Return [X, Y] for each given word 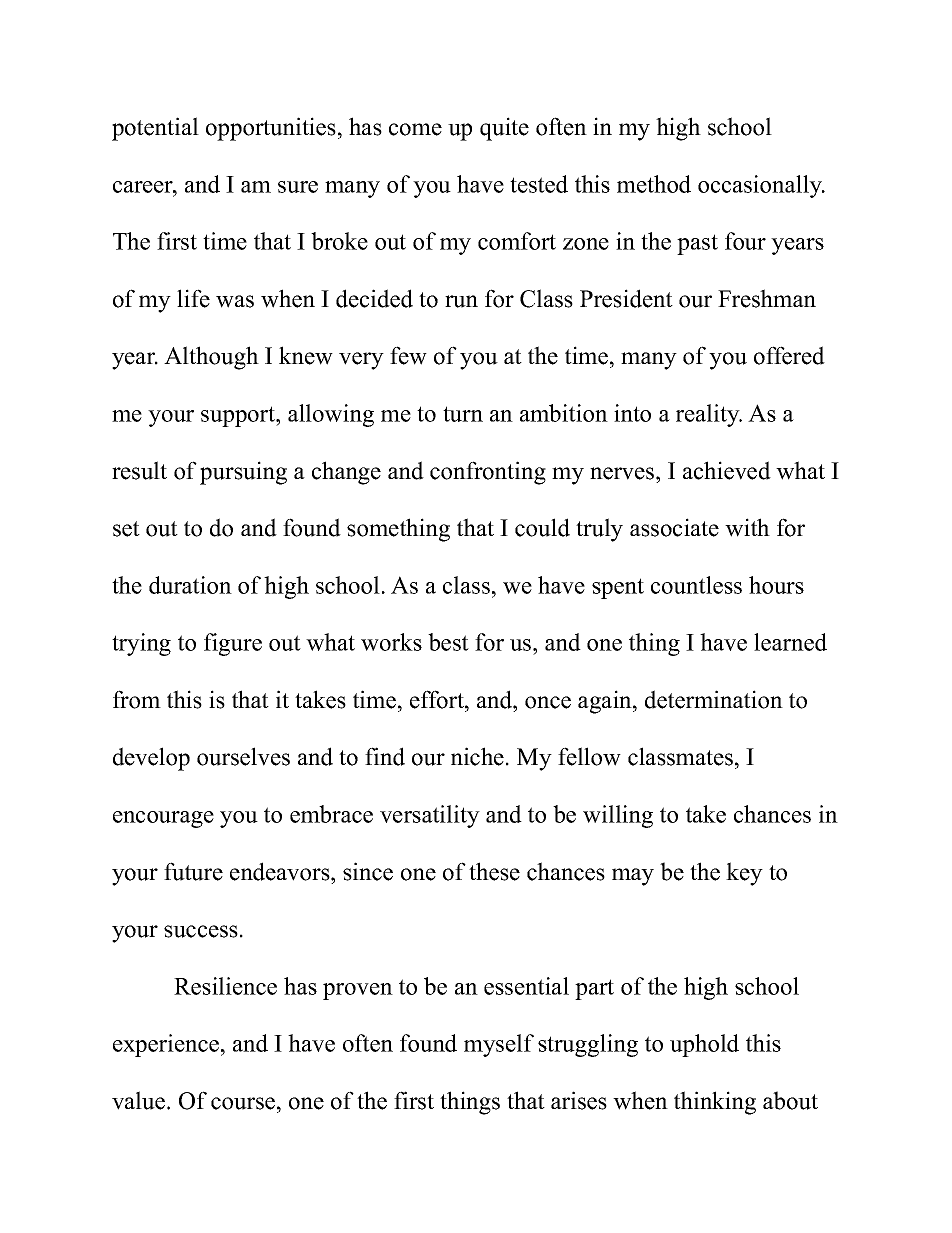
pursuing [243, 473]
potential [155, 129]
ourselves [243, 756]
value [140, 1100]
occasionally [761, 186]
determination [714, 699]
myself [499, 1045]
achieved [727, 470]
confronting [488, 473]
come [415, 129]
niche [477, 756]
